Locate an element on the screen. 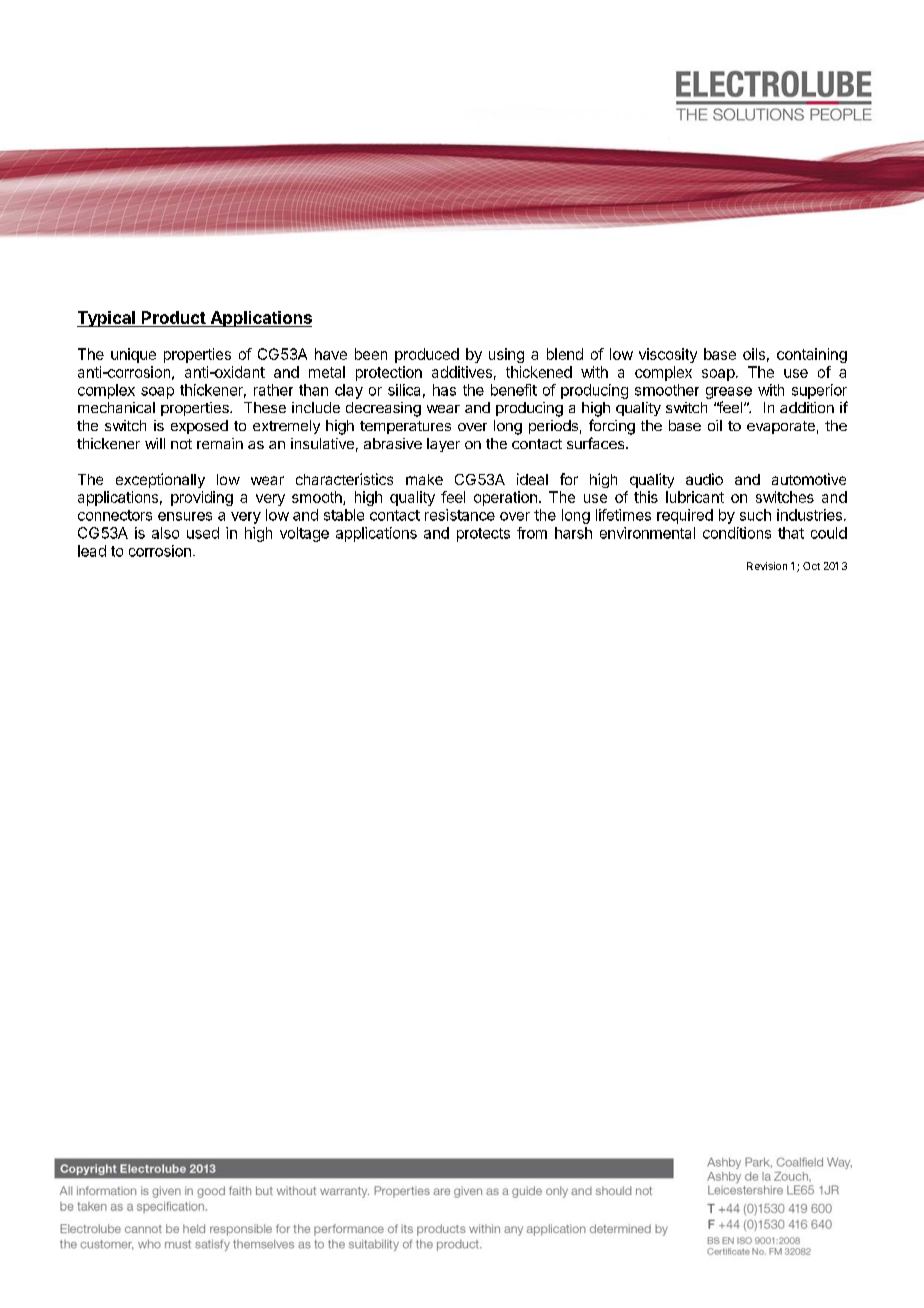  Product is located at coordinates (174, 317).
